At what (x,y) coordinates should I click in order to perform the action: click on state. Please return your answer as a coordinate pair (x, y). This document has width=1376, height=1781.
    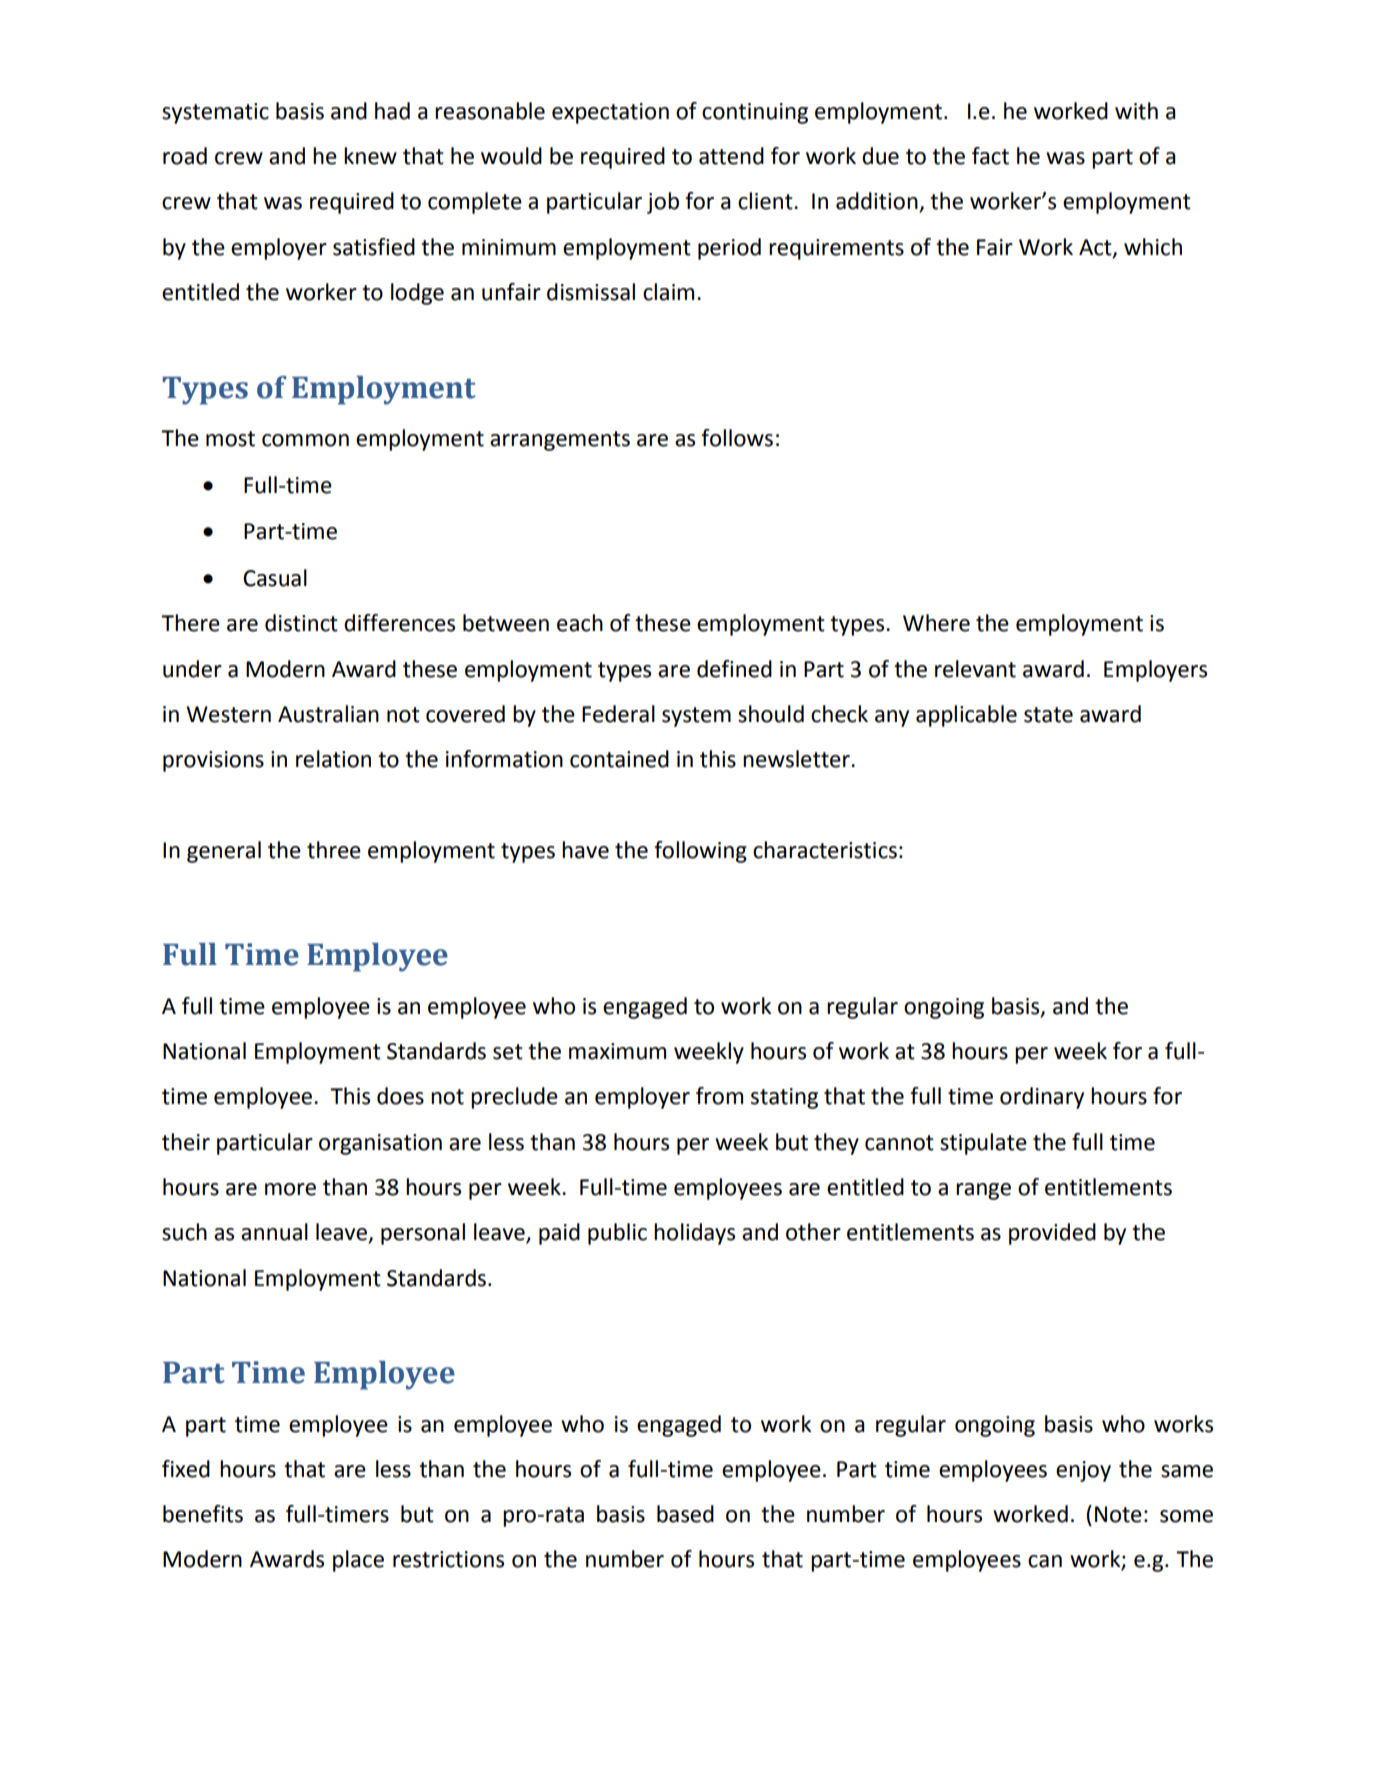
    Looking at the image, I should click on (1048, 715).
